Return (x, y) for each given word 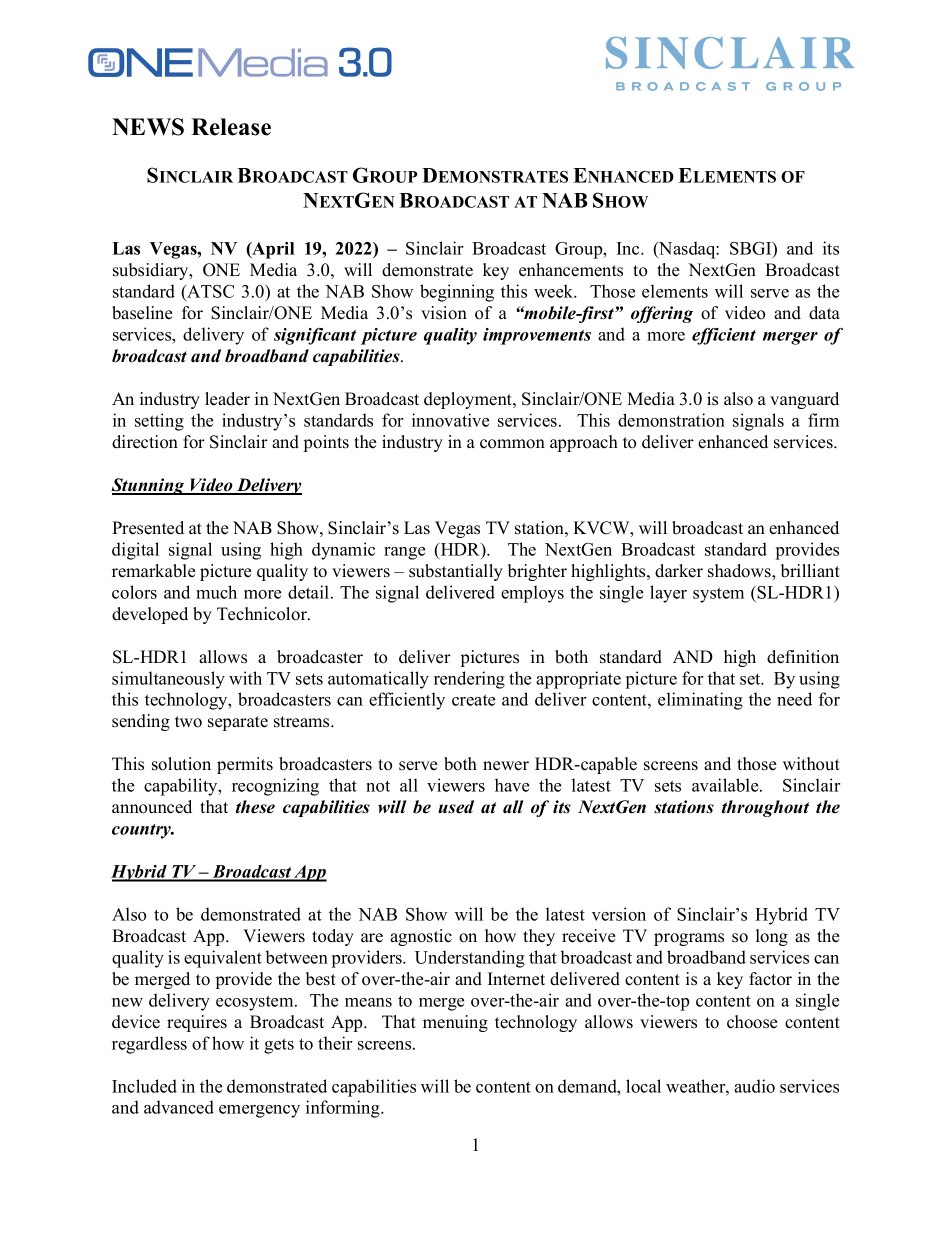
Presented (148, 528)
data (824, 312)
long (772, 937)
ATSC (209, 292)
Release (231, 127)
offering (662, 314)
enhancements (571, 270)
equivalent (223, 959)
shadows (740, 572)
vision (444, 313)
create (473, 700)
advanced (179, 1107)
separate (238, 723)
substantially (456, 572)
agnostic (421, 937)
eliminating (700, 701)
